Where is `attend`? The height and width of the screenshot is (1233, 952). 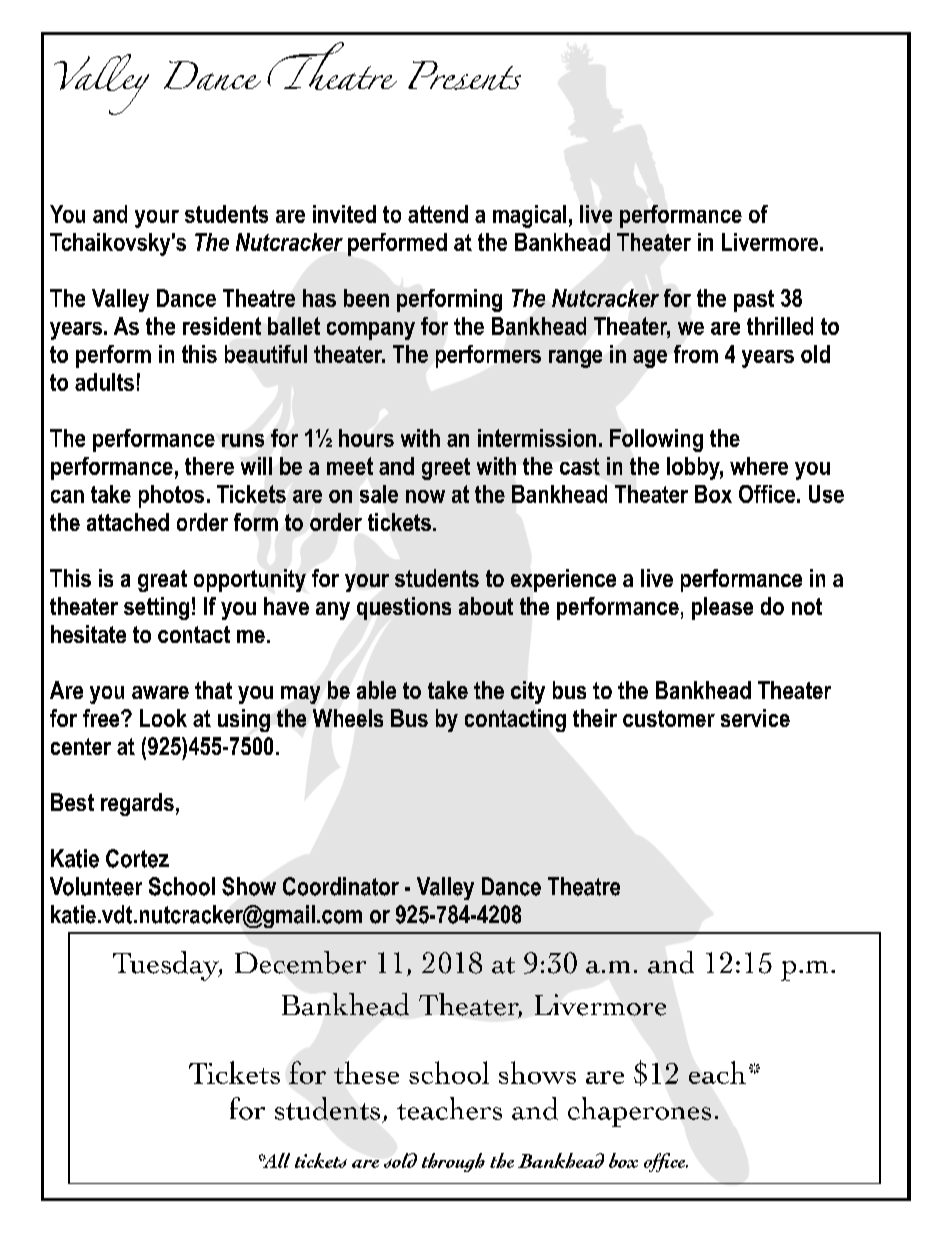
attend is located at coordinates (438, 214).
